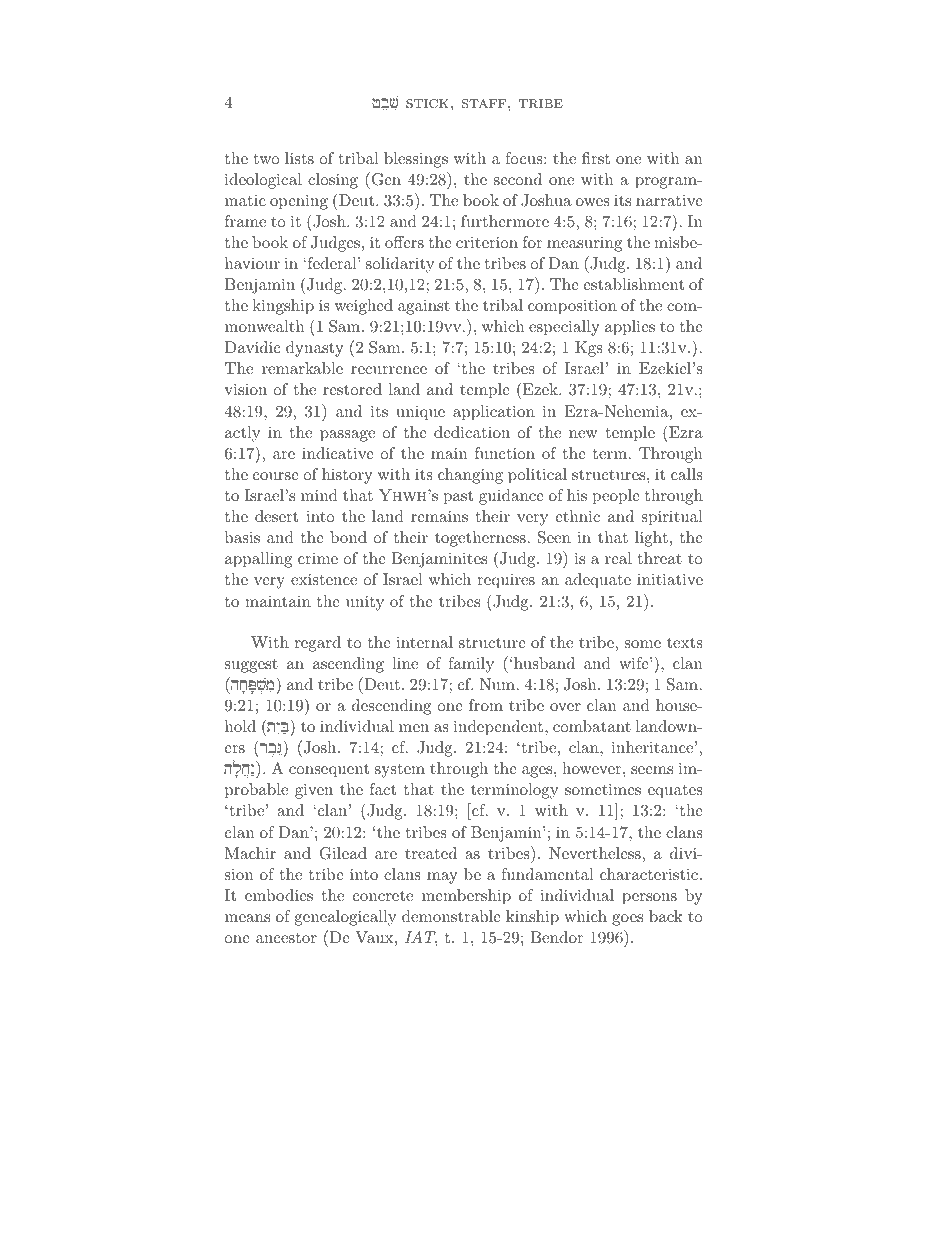  What do you see at coordinates (592, 726) in the page?
I see `combatant` at bounding box center [592, 726].
